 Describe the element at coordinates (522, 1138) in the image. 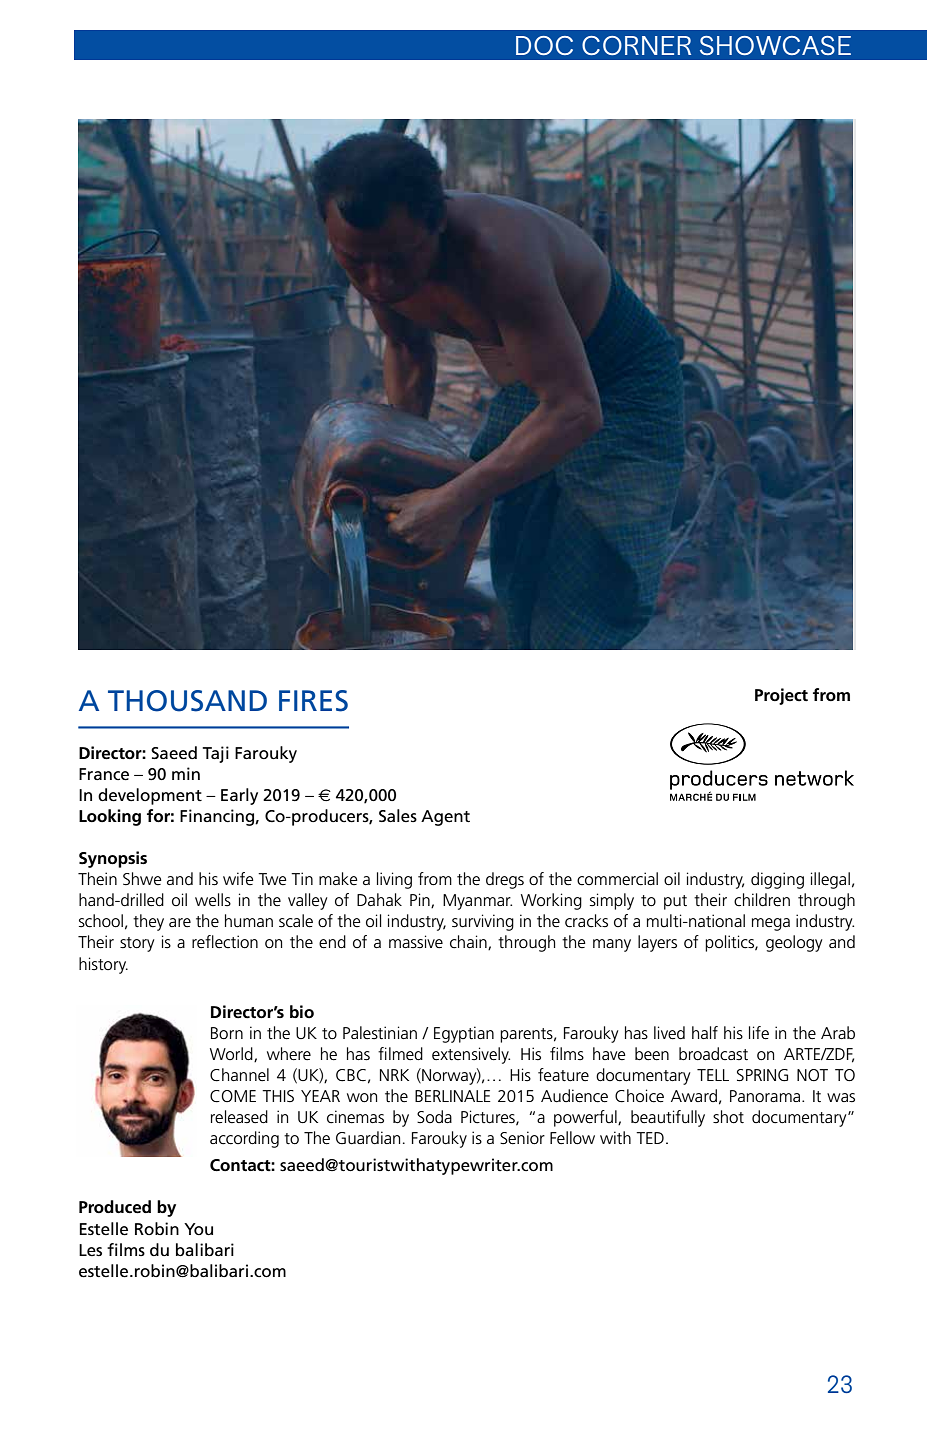

I see `Senior` at that location.
